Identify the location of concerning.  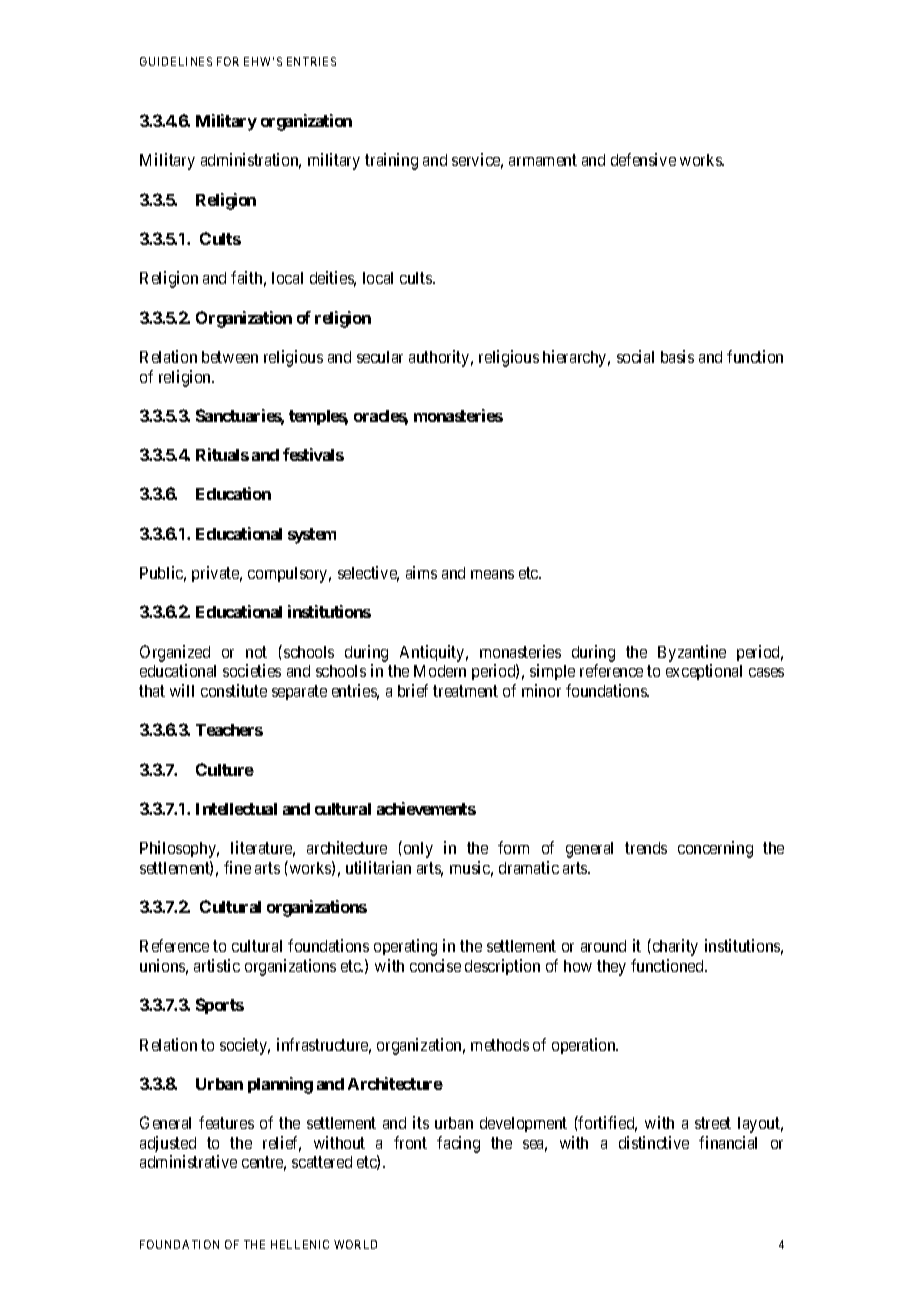
(715, 849).
